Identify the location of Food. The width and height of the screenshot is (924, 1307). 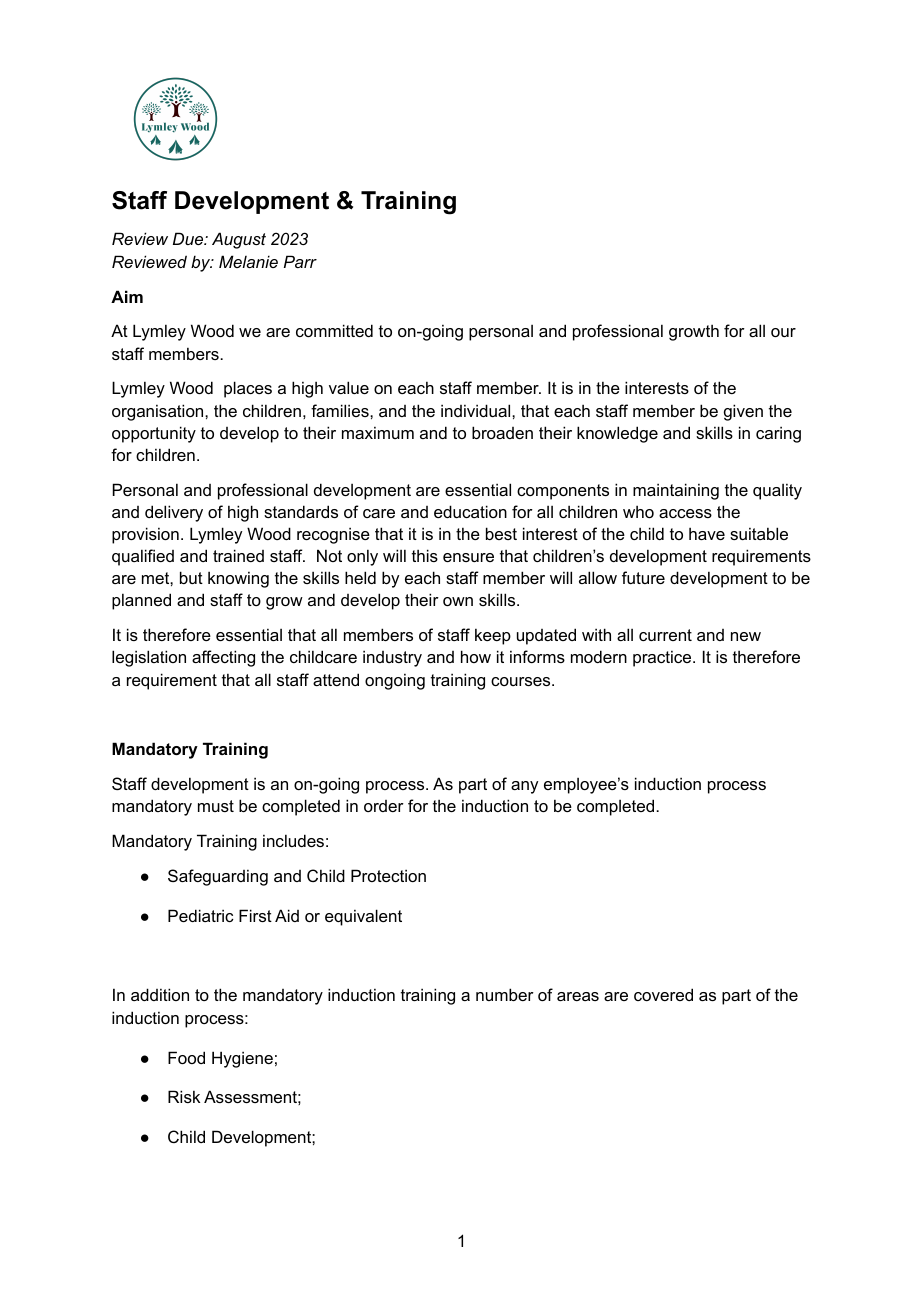
(186, 1057).
